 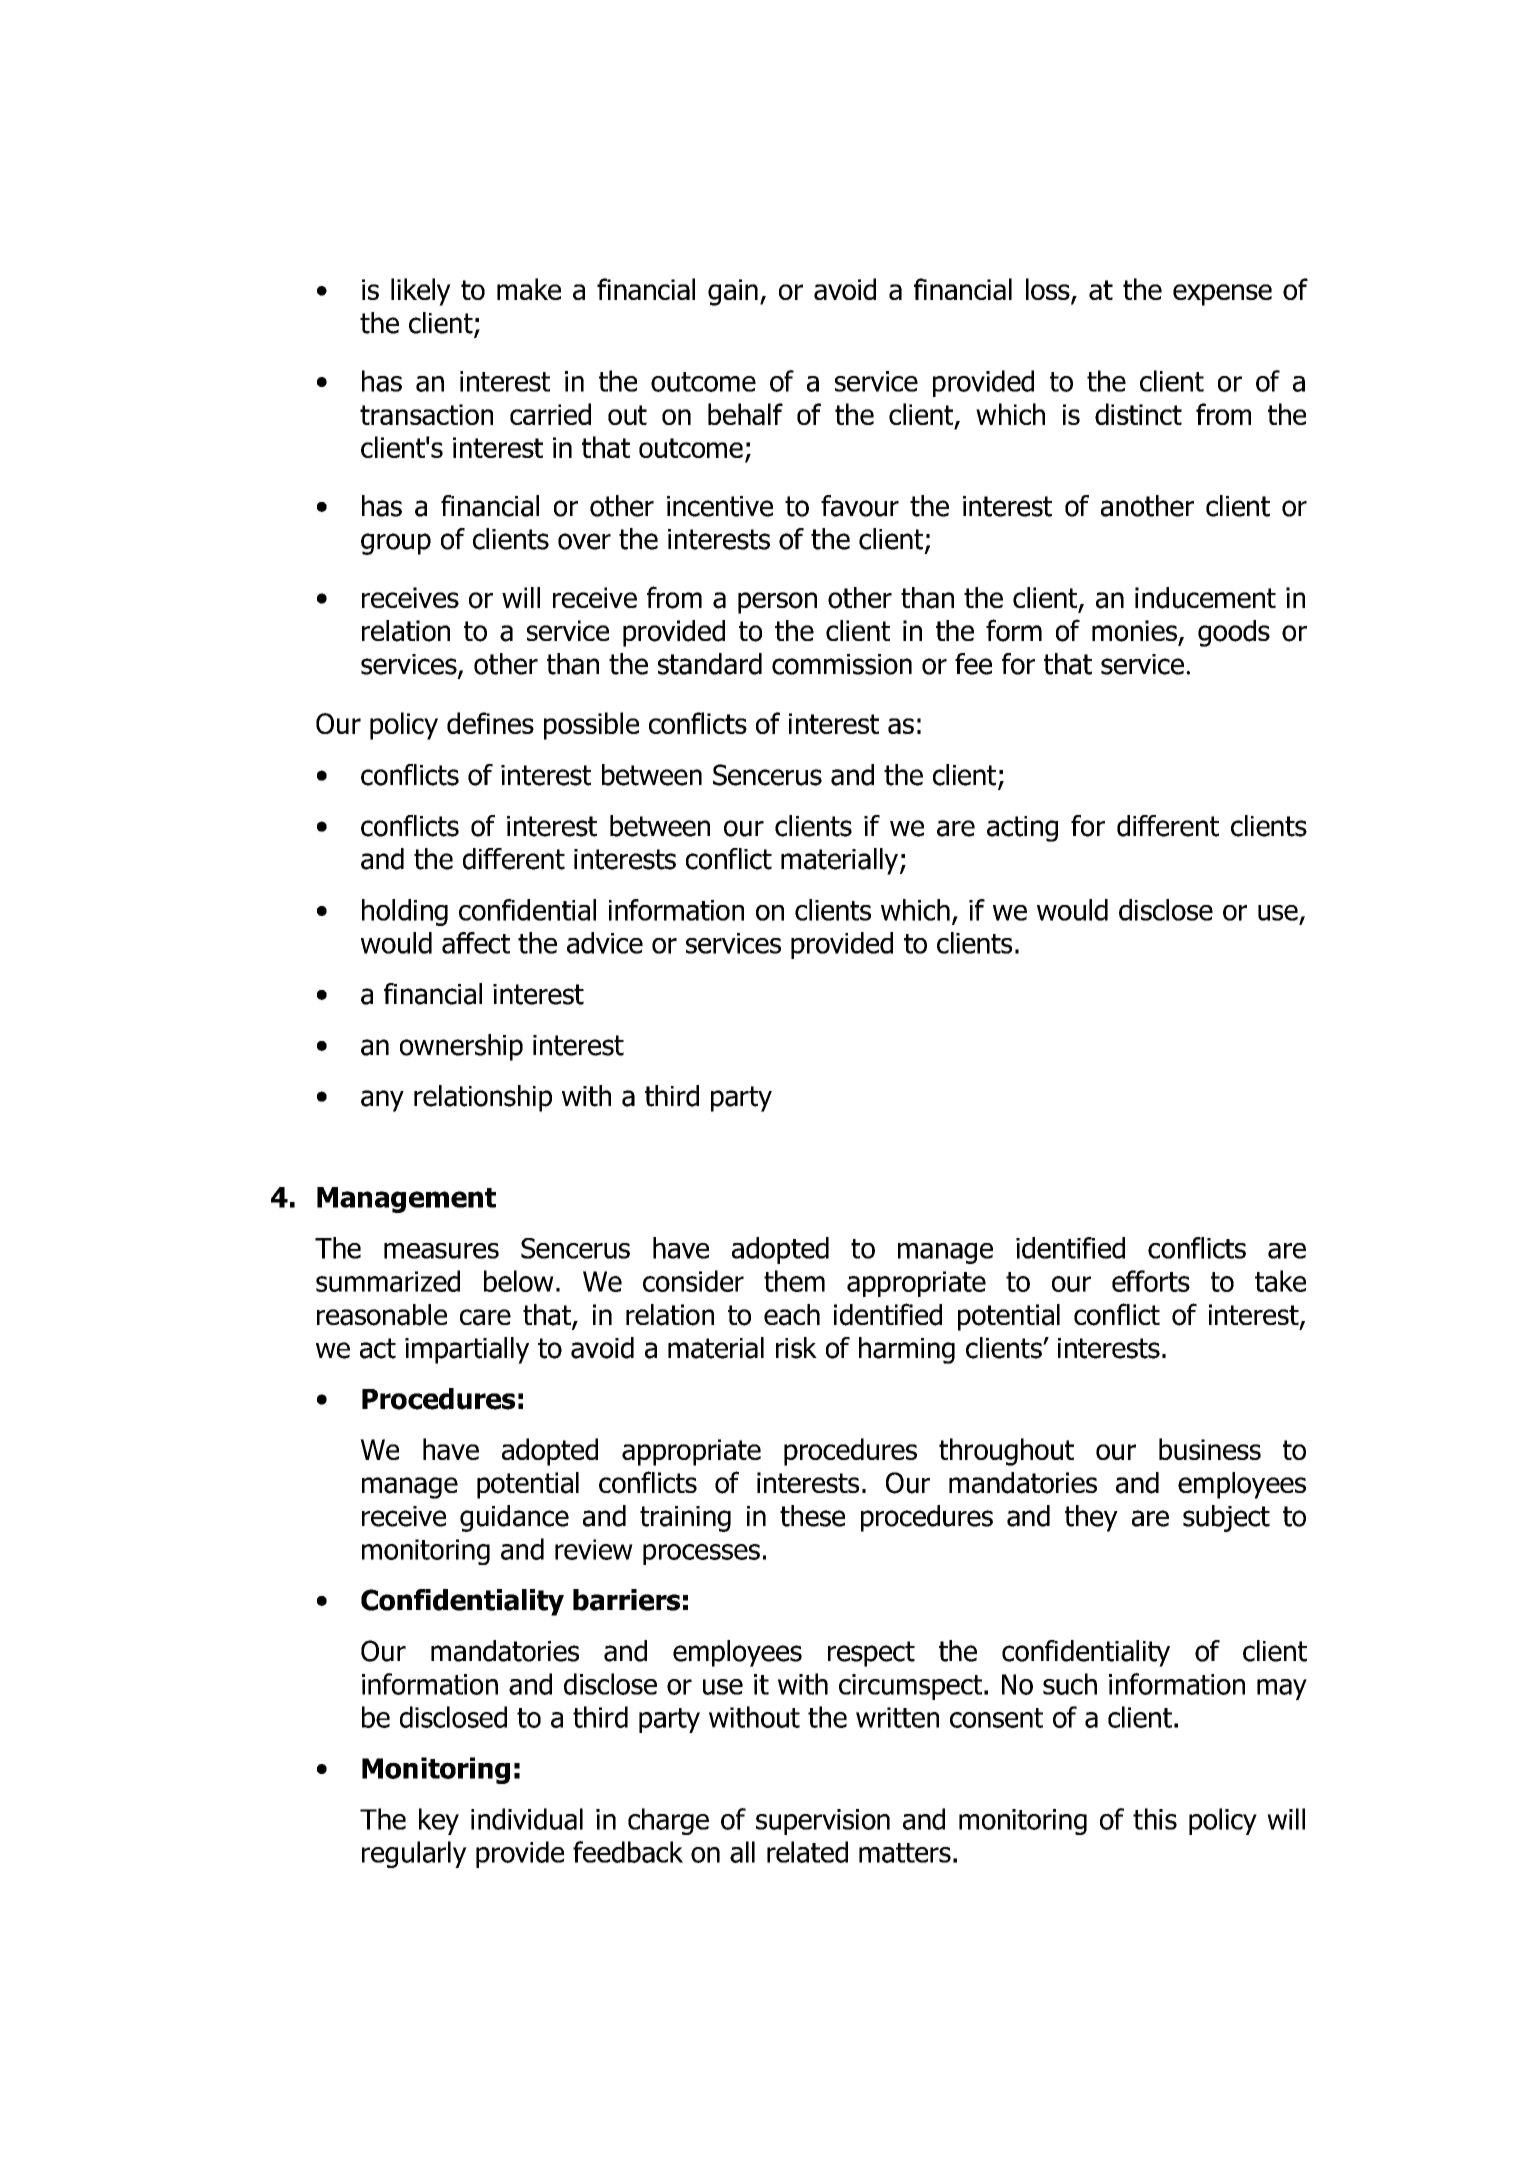 I want to click on individual, so click(x=527, y=1819).
